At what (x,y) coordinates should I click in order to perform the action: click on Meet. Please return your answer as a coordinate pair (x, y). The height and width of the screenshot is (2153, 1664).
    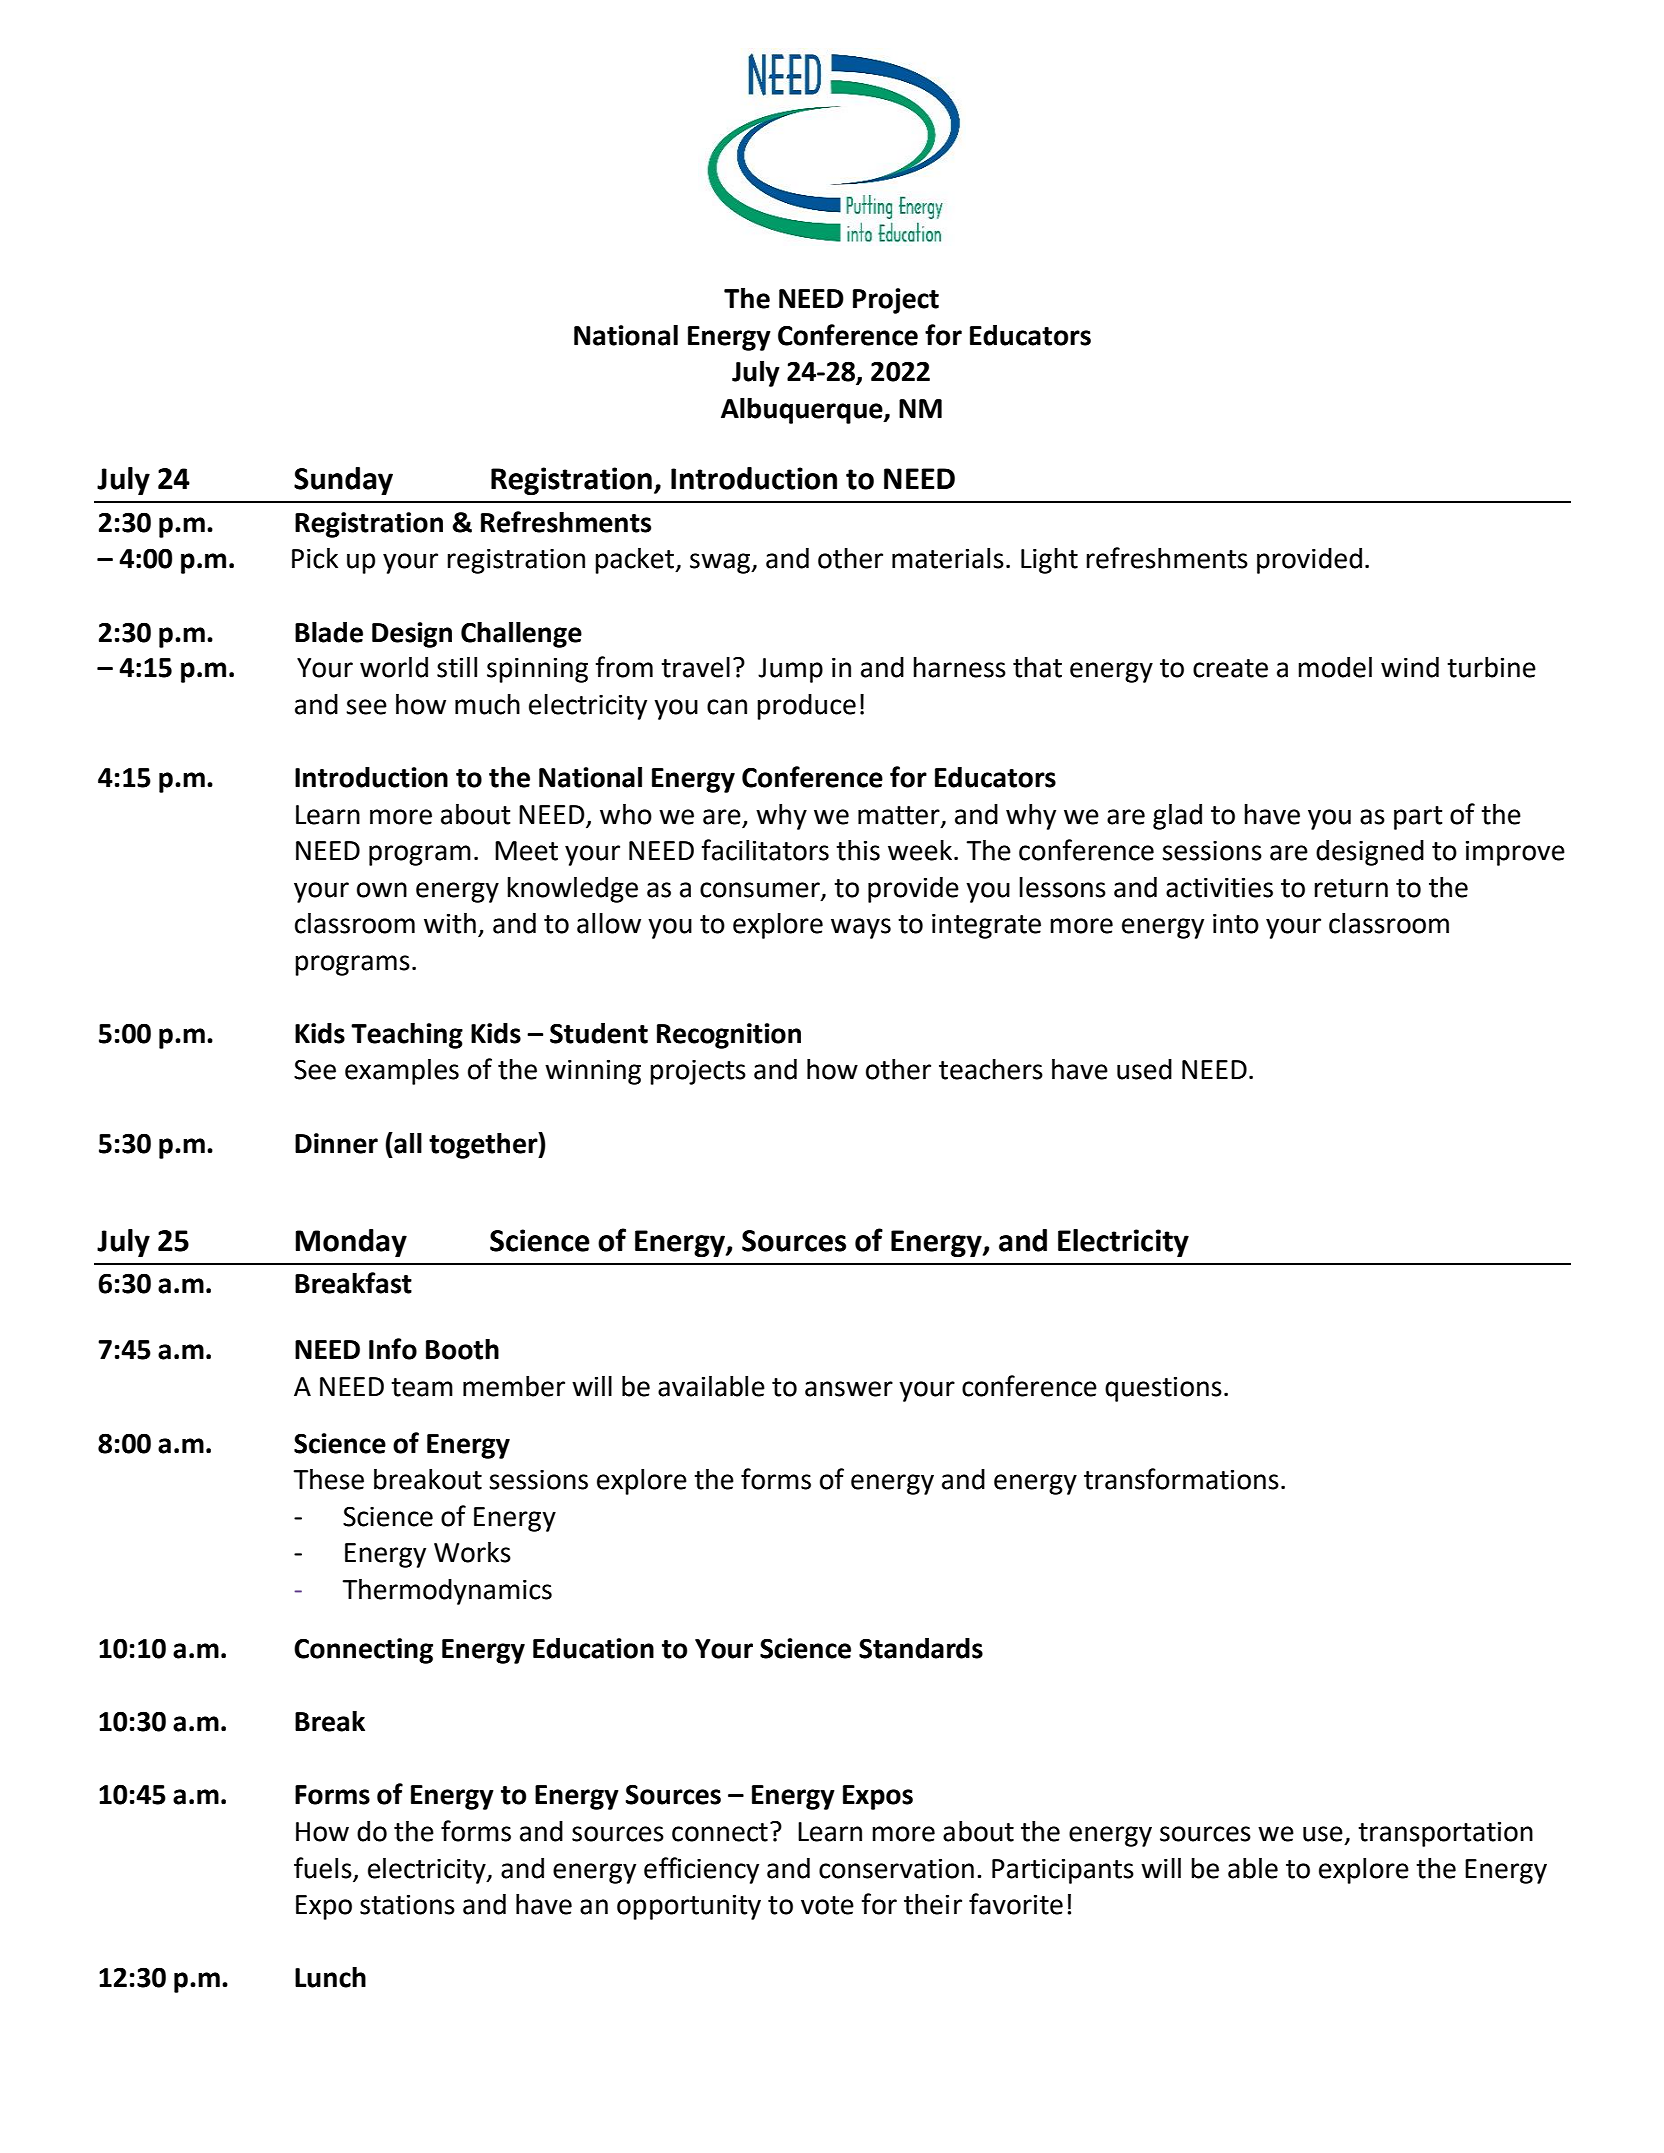
    Looking at the image, I should click on (526, 851).
